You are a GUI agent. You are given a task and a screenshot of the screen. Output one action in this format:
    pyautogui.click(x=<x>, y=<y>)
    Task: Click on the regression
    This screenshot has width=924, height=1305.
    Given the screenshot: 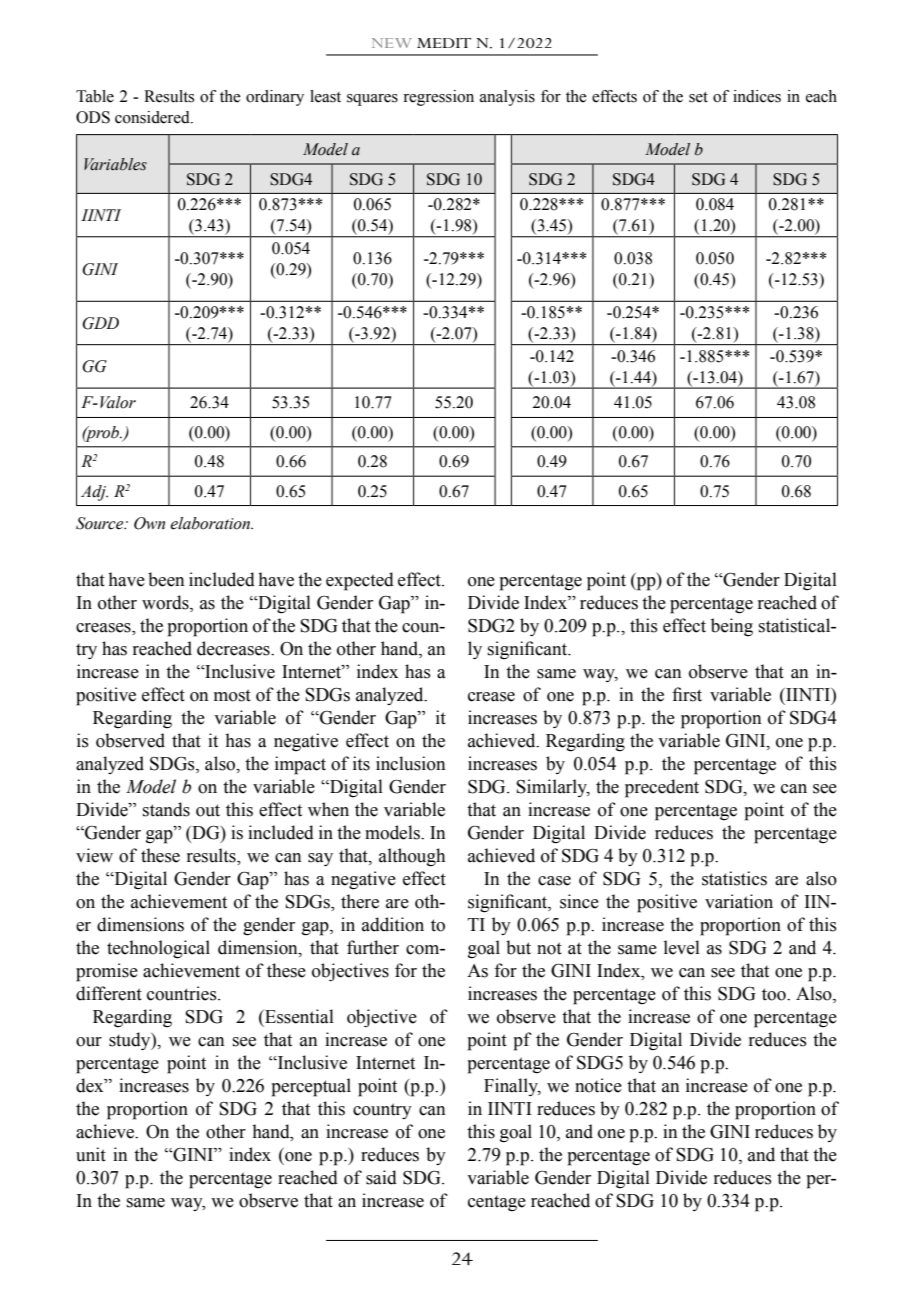 What is the action you would take?
    pyautogui.click(x=438, y=98)
